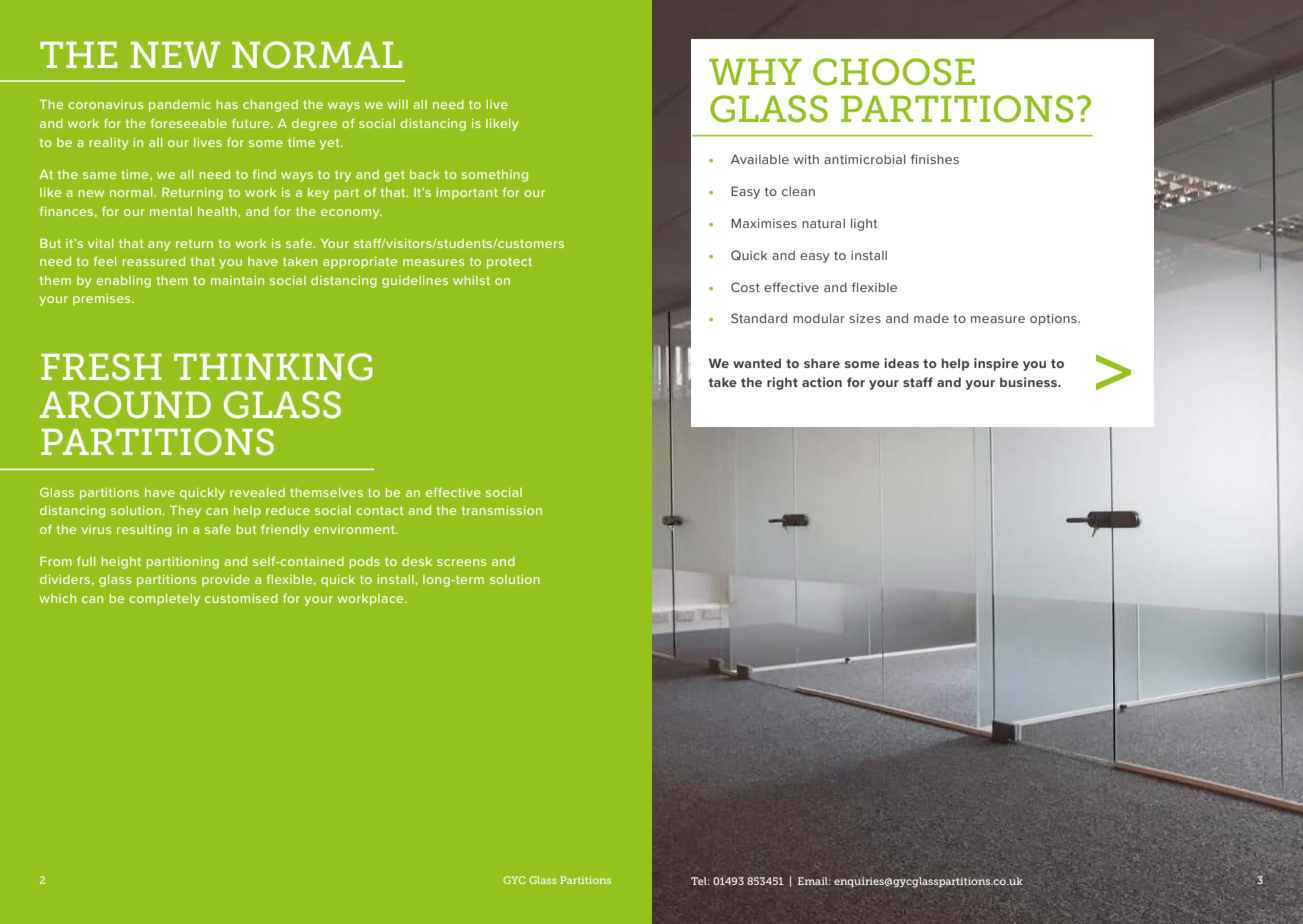 The image size is (1303, 924). What do you see at coordinates (101, 367) in the page?
I see `FRESH` at bounding box center [101, 367].
